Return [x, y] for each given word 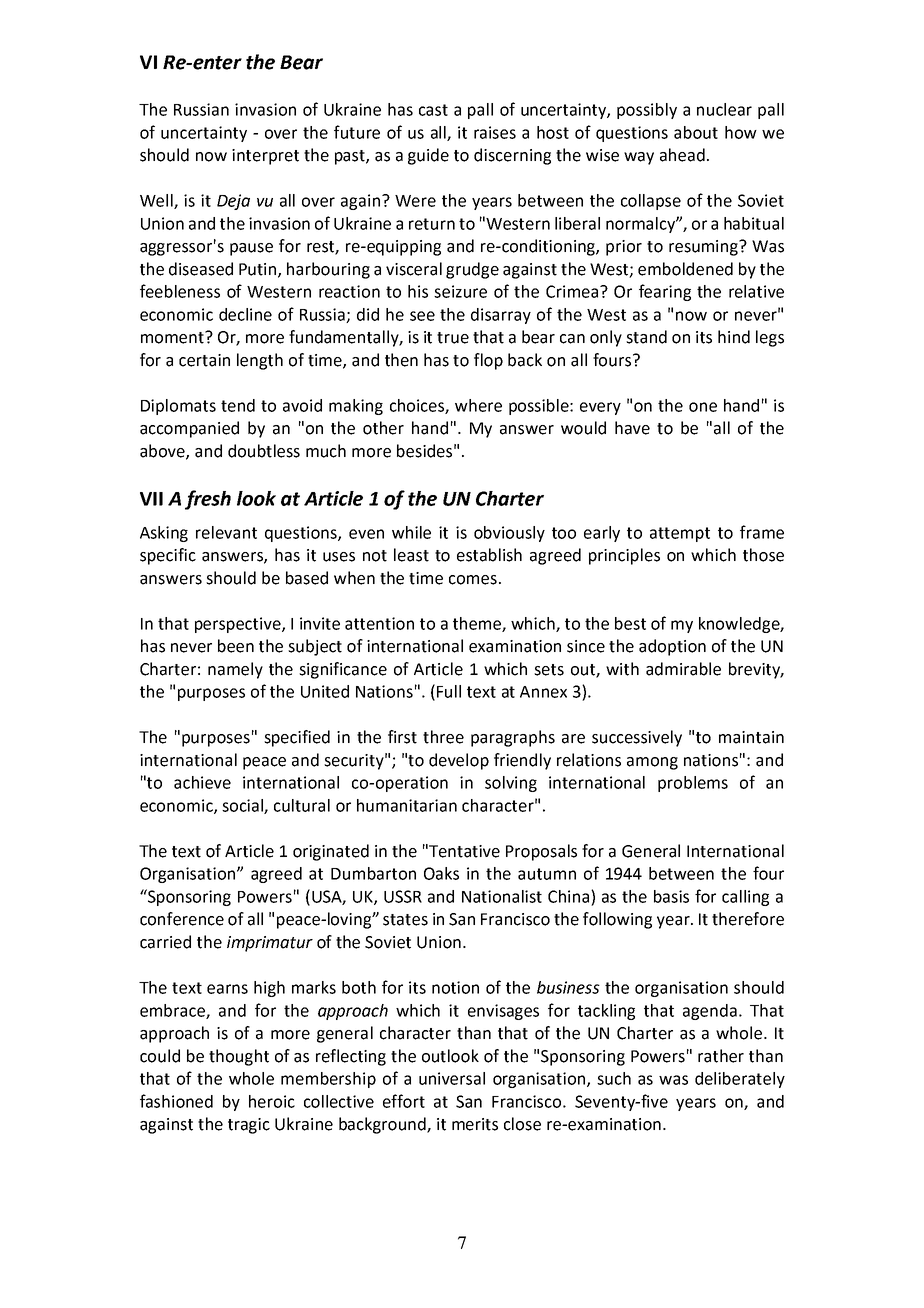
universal [452, 1078]
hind [734, 337]
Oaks [441, 873]
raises [495, 132]
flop [488, 361]
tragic [249, 1126]
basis [671, 896]
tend [238, 405]
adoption [672, 647]
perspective [239, 625]
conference [182, 919]
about [696, 132]
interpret [265, 157]
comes [473, 580]
